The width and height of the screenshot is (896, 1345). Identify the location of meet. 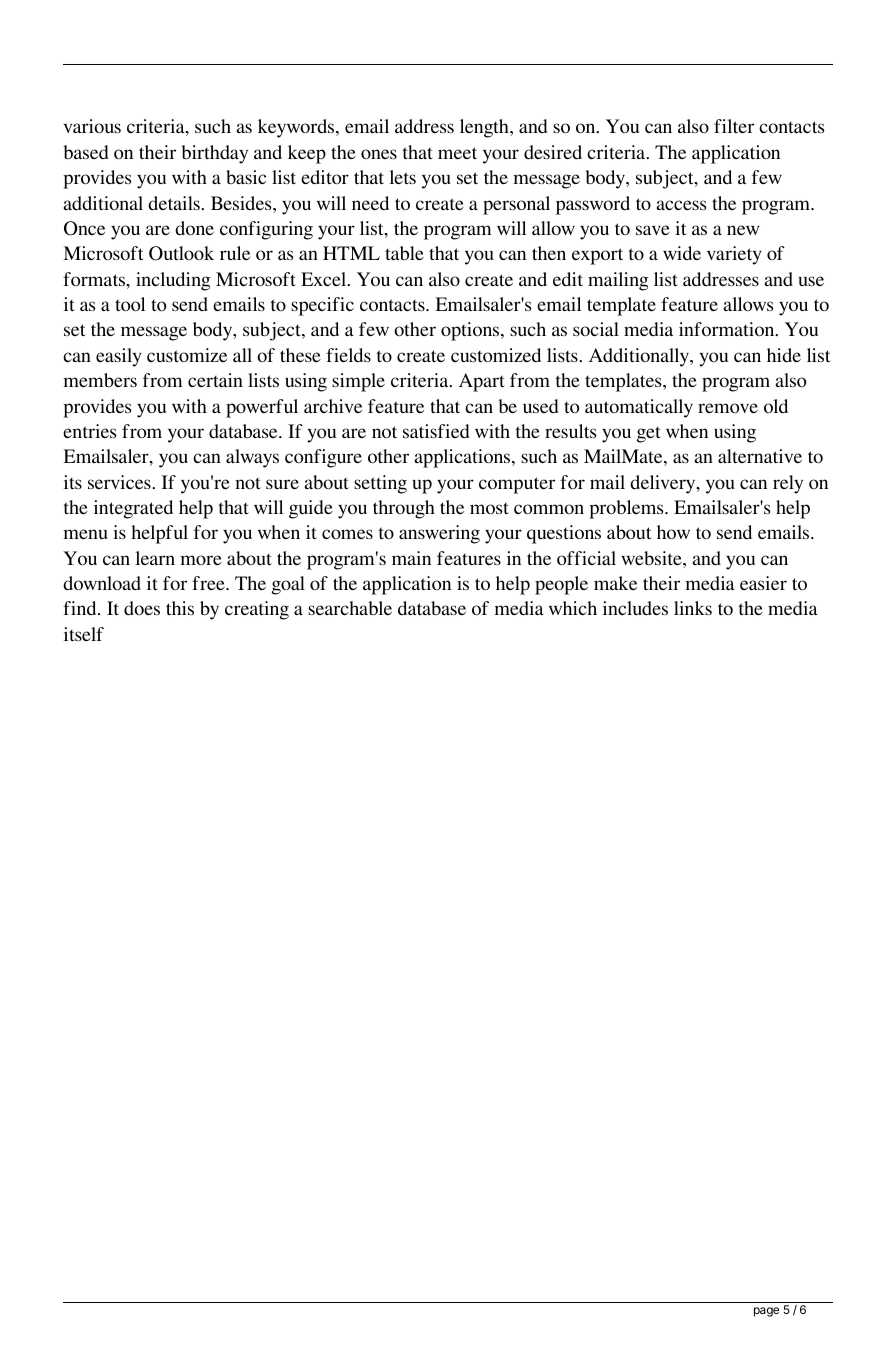
(457, 153).
